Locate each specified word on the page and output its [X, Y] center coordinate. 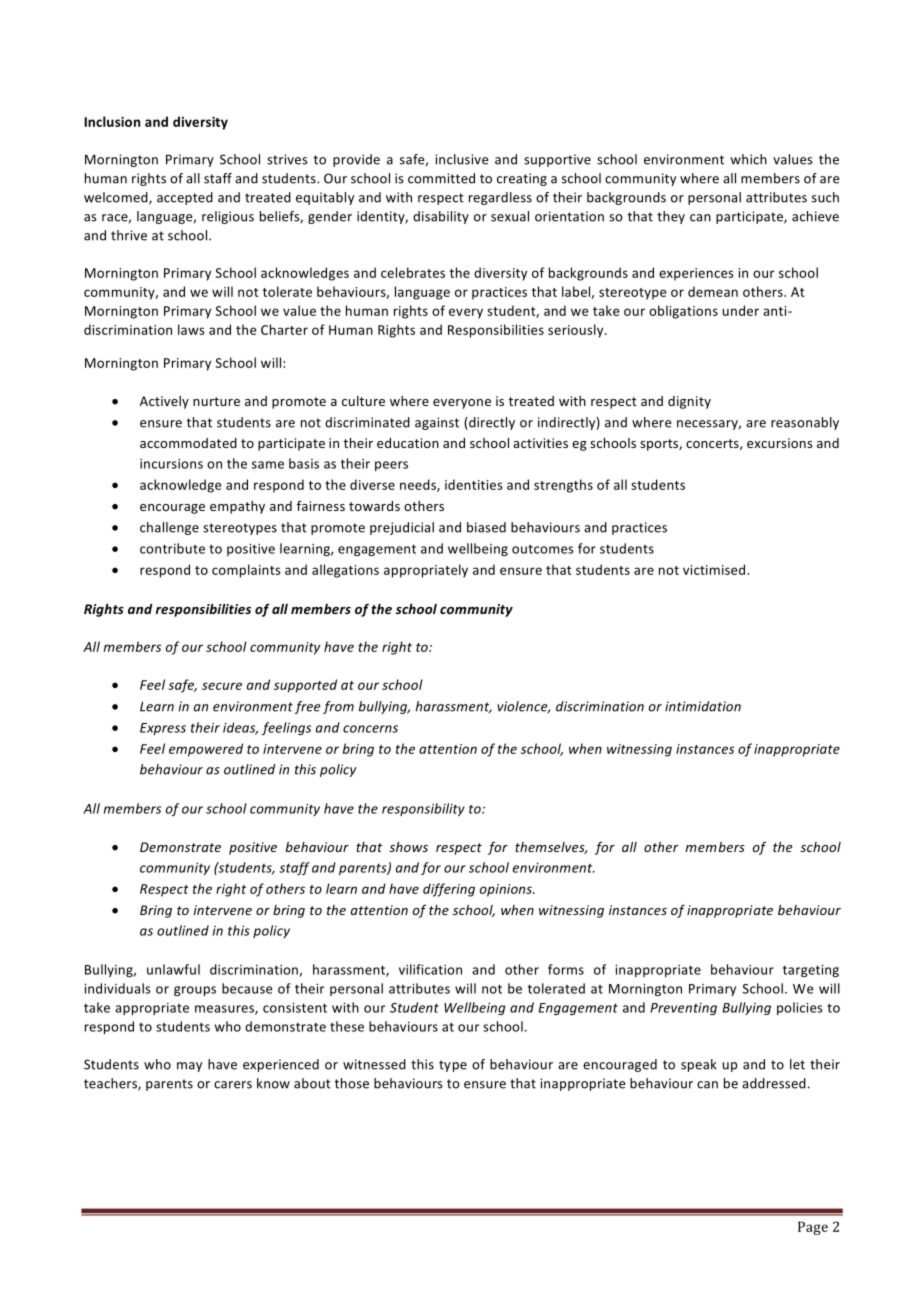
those [352, 1083]
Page [813, 1228]
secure [222, 686]
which [748, 159]
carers [233, 1085]
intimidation [703, 706]
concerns [370, 729]
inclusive [461, 159]
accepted [185, 198]
